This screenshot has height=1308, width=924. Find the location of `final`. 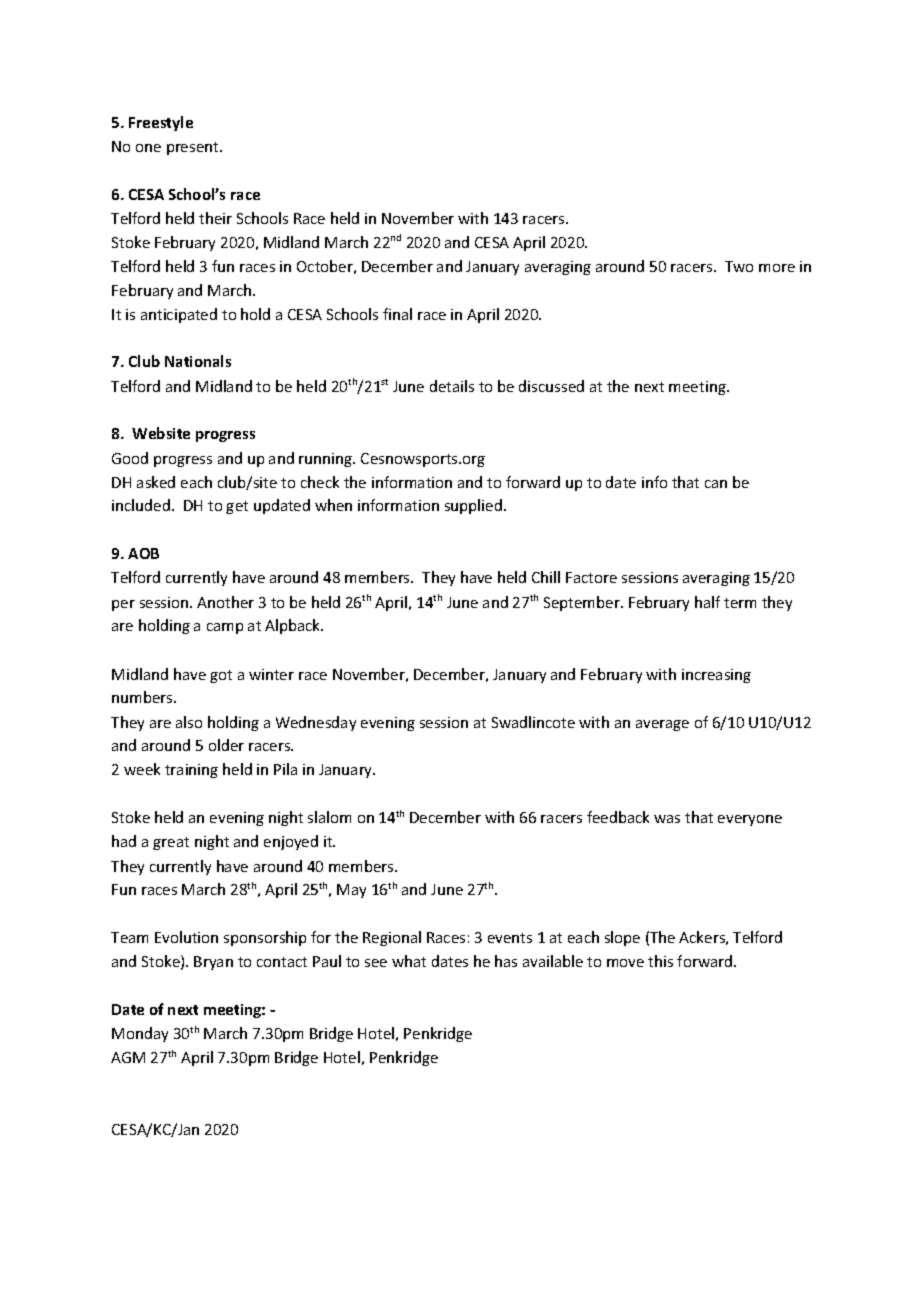

final is located at coordinates (397, 314).
